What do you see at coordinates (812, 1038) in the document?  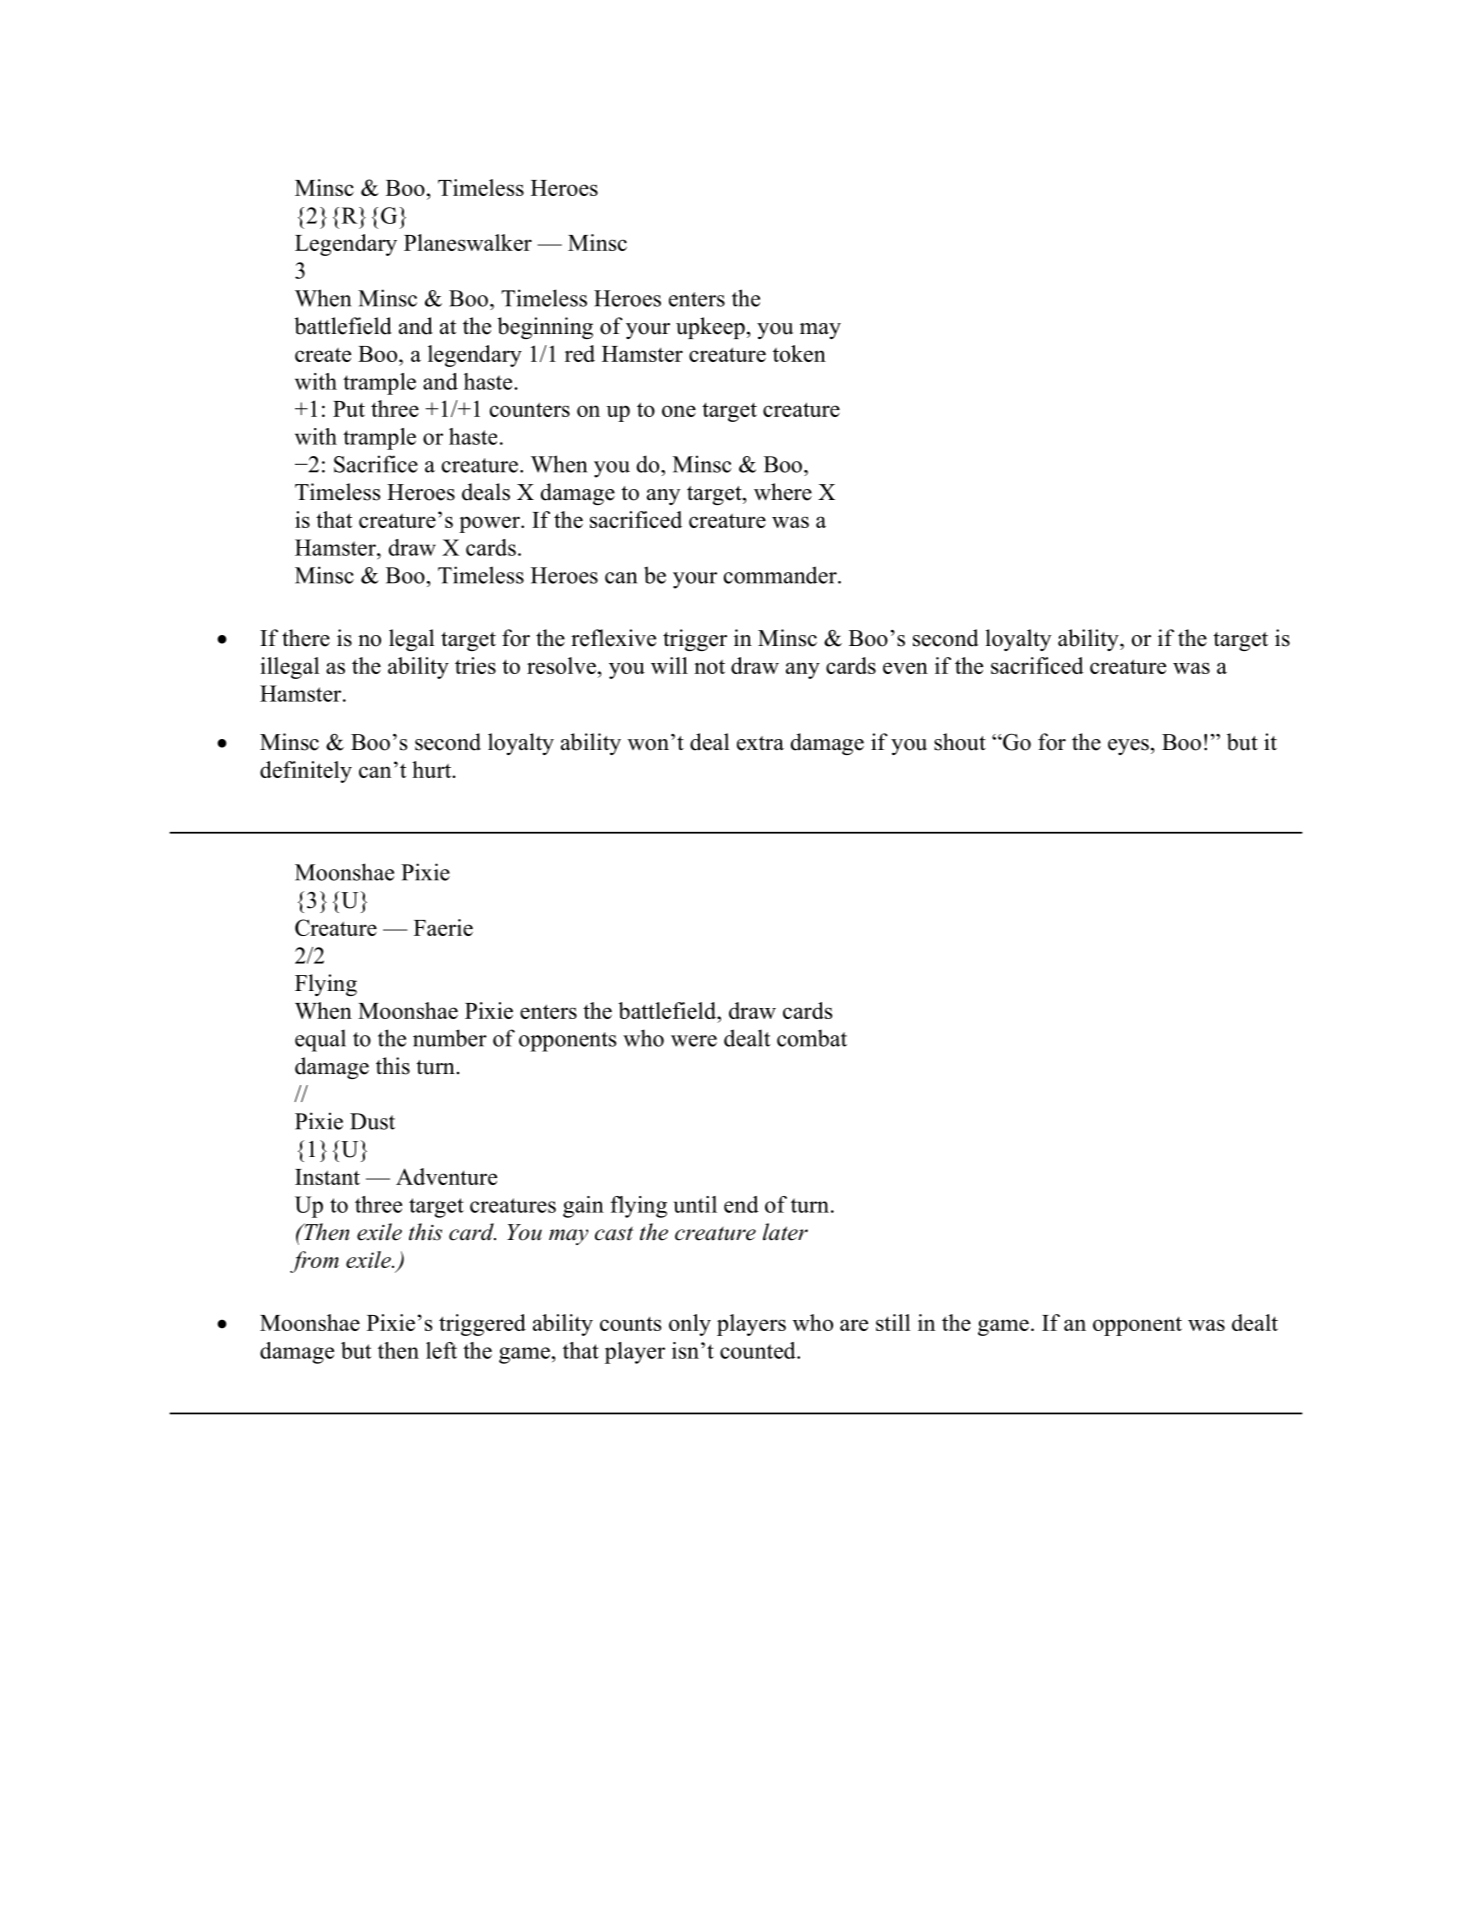 I see `combat` at bounding box center [812, 1038].
